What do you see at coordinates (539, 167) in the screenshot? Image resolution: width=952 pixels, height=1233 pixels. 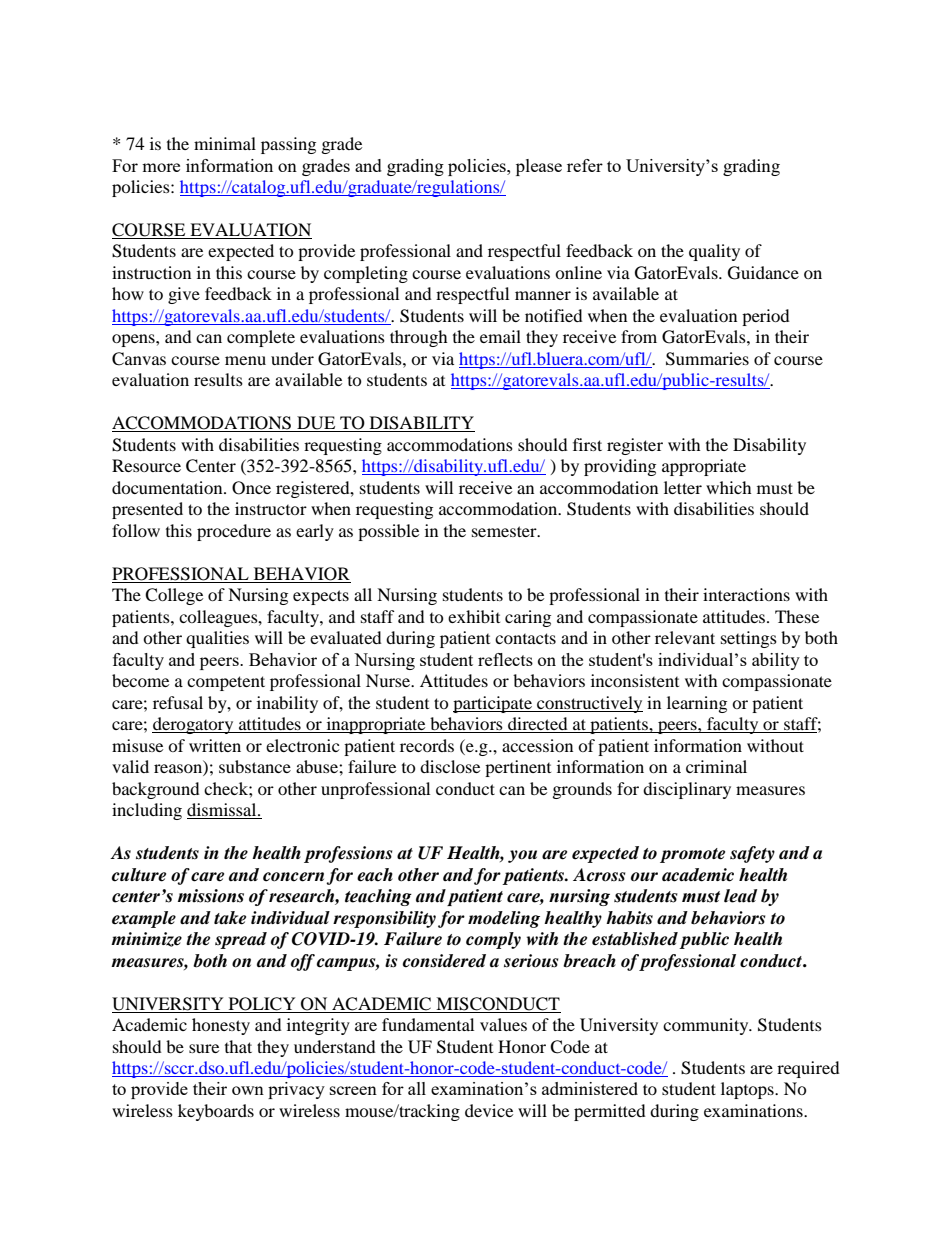 I see `please` at bounding box center [539, 167].
